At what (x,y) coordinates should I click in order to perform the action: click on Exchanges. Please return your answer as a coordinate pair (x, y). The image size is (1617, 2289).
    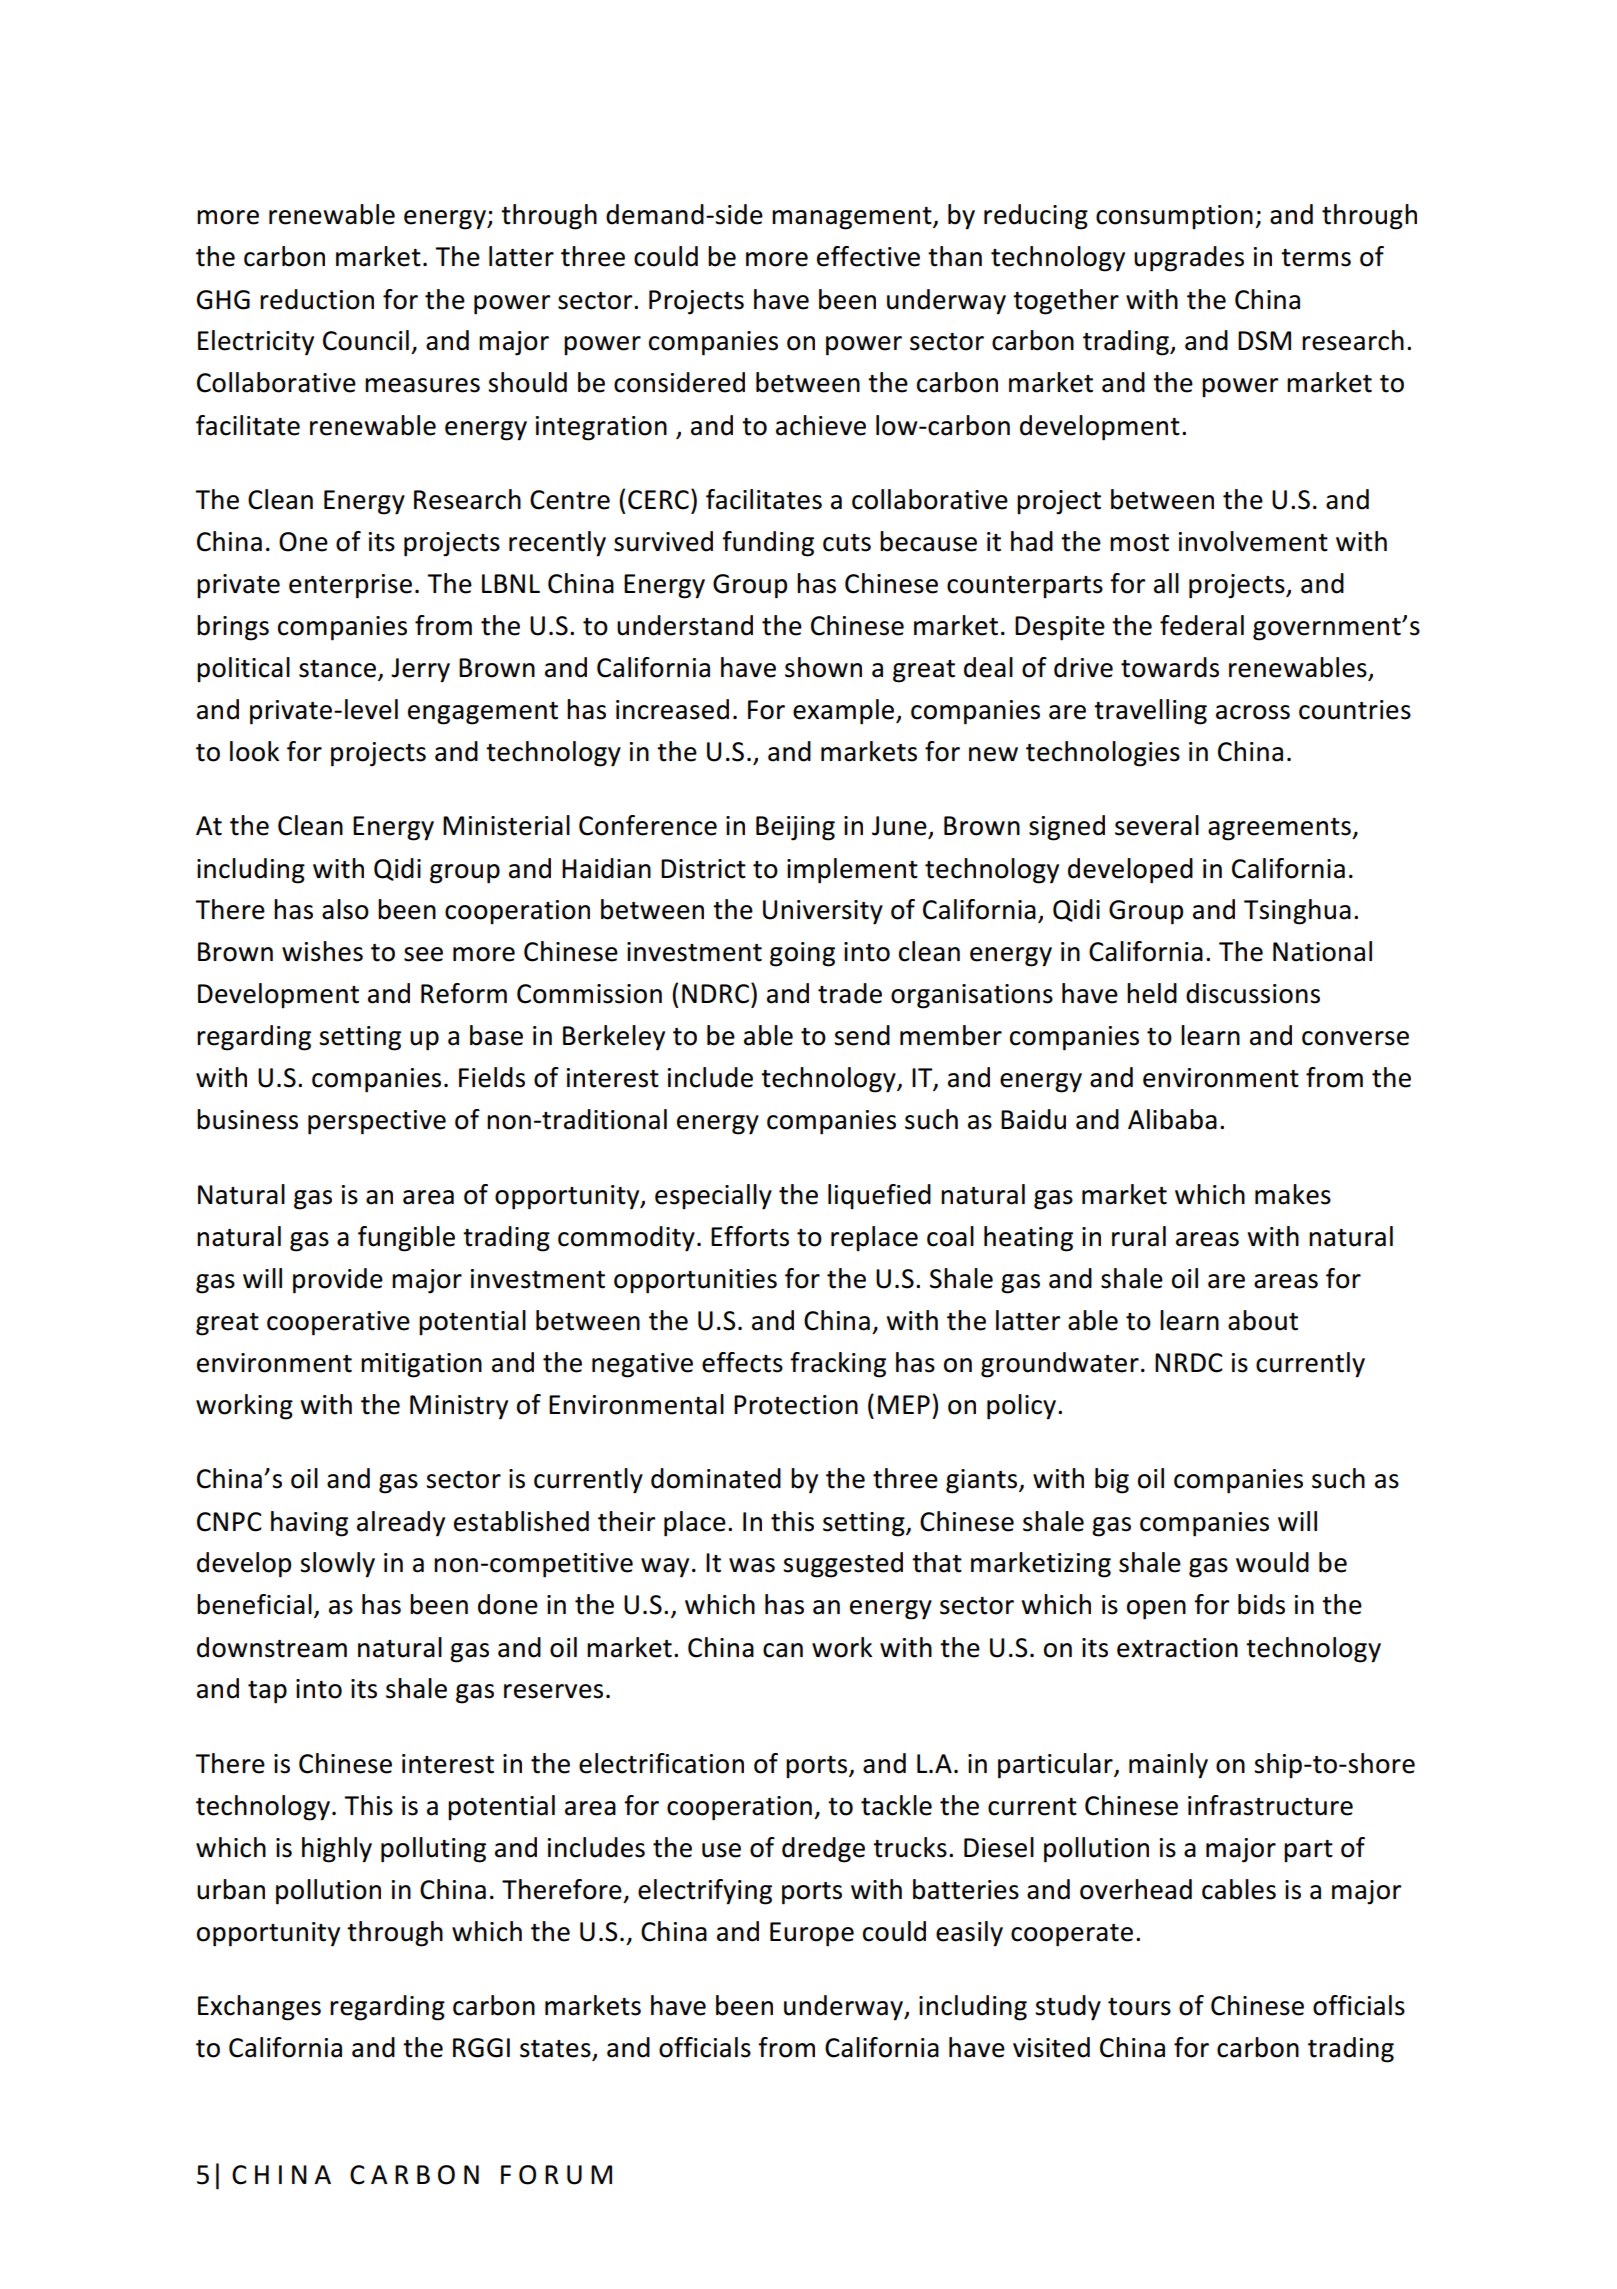
    Looking at the image, I should click on (259, 2008).
